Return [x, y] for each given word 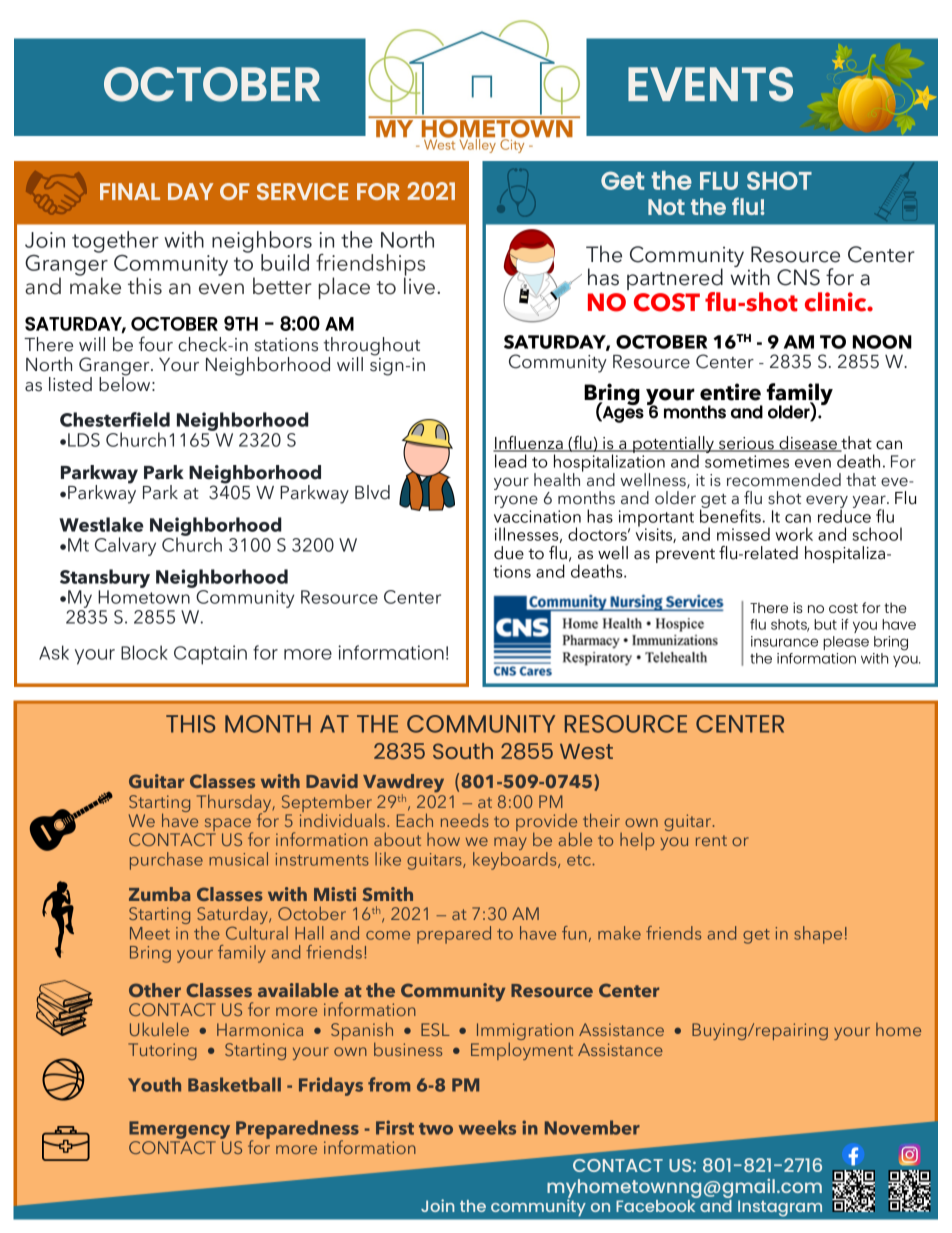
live [419, 285]
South [463, 751]
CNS [798, 277]
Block [144, 652]
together [115, 242]
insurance [784, 641]
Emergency [180, 1131]
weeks [487, 1127]
